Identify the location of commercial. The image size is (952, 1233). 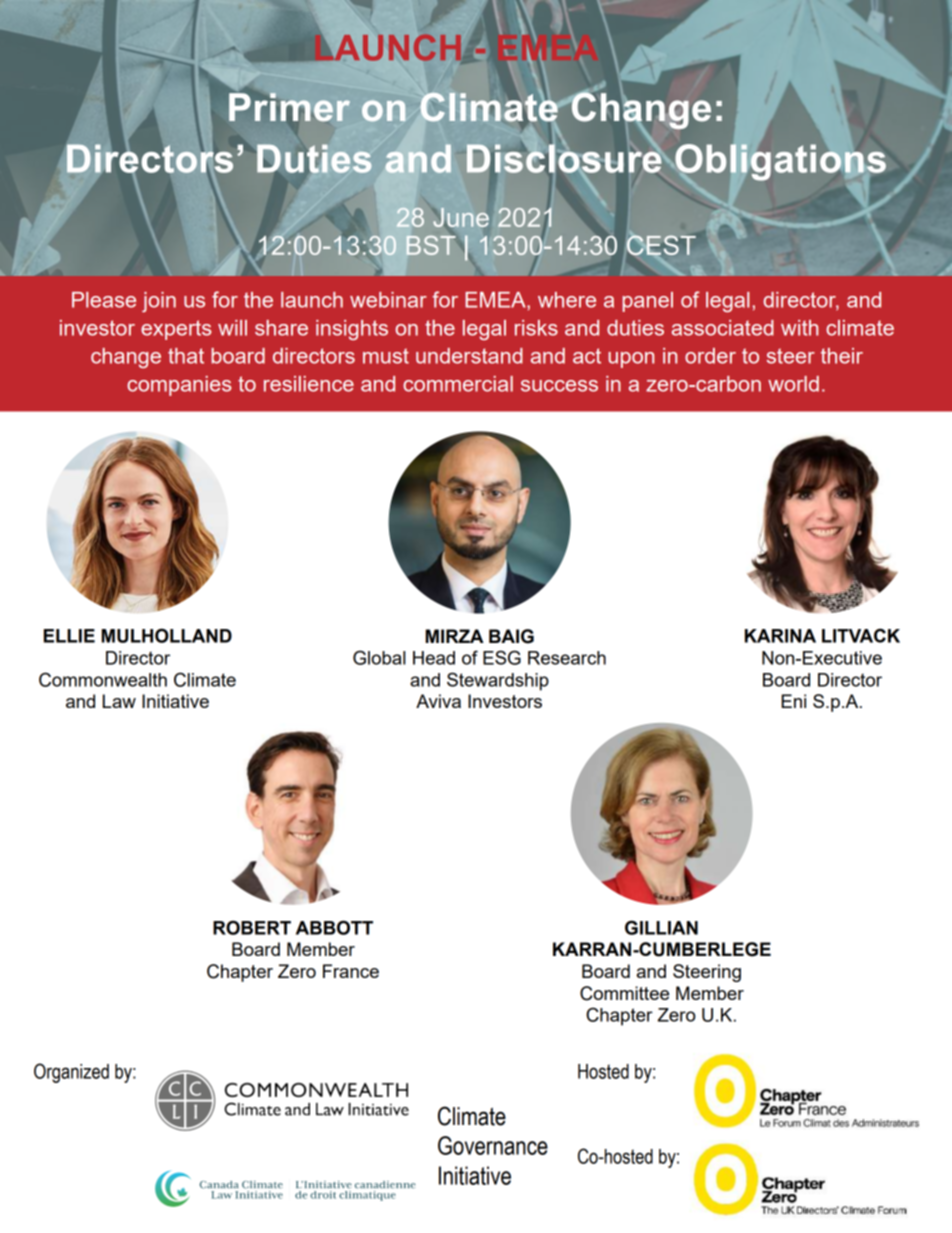
(458, 384).
